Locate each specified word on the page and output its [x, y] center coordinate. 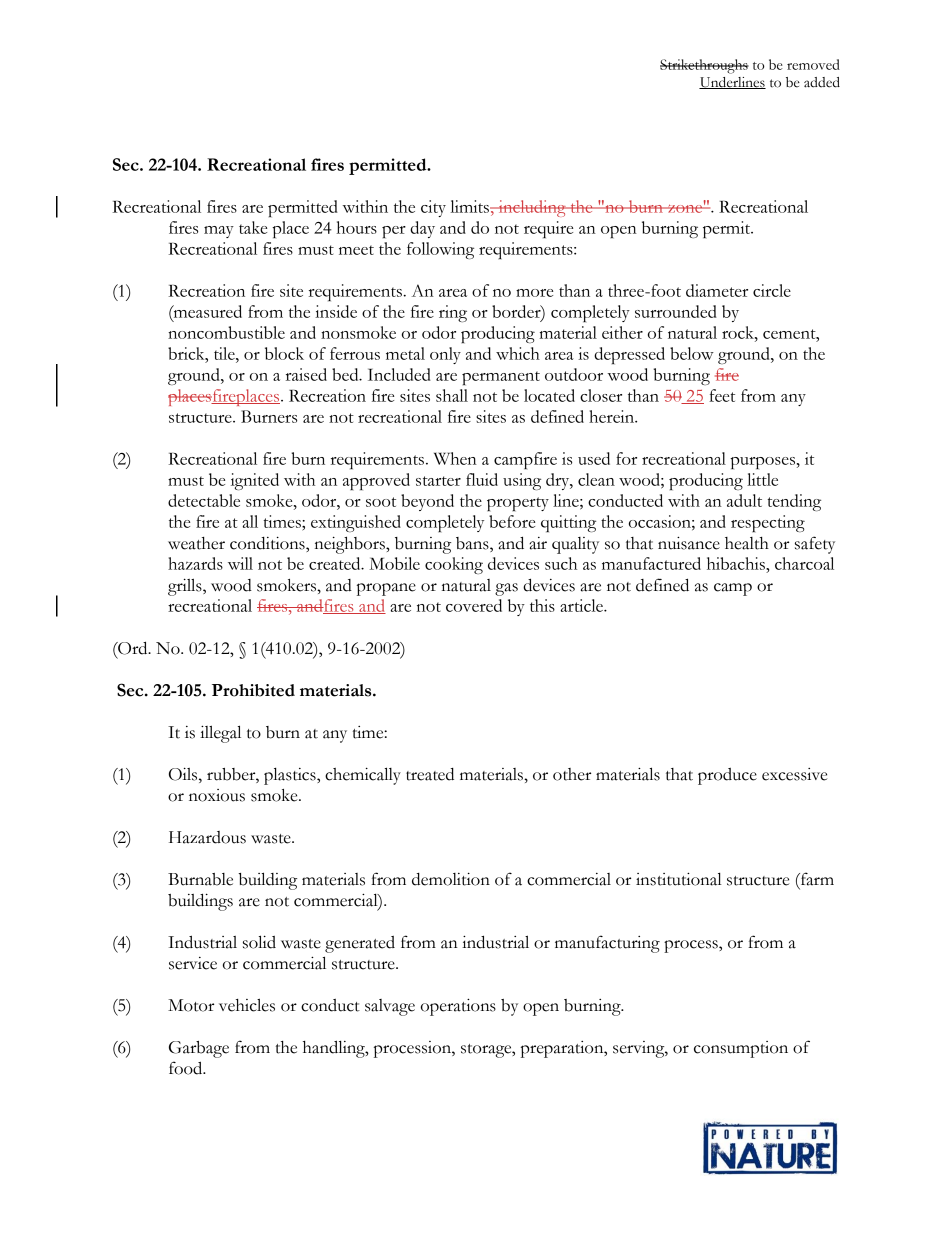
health [747, 543]
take [253, 227]
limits [471, 206]
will [240, 563]
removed [813, 64]
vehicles [247, 1005]
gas [506, 589]
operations [458, 1007]
